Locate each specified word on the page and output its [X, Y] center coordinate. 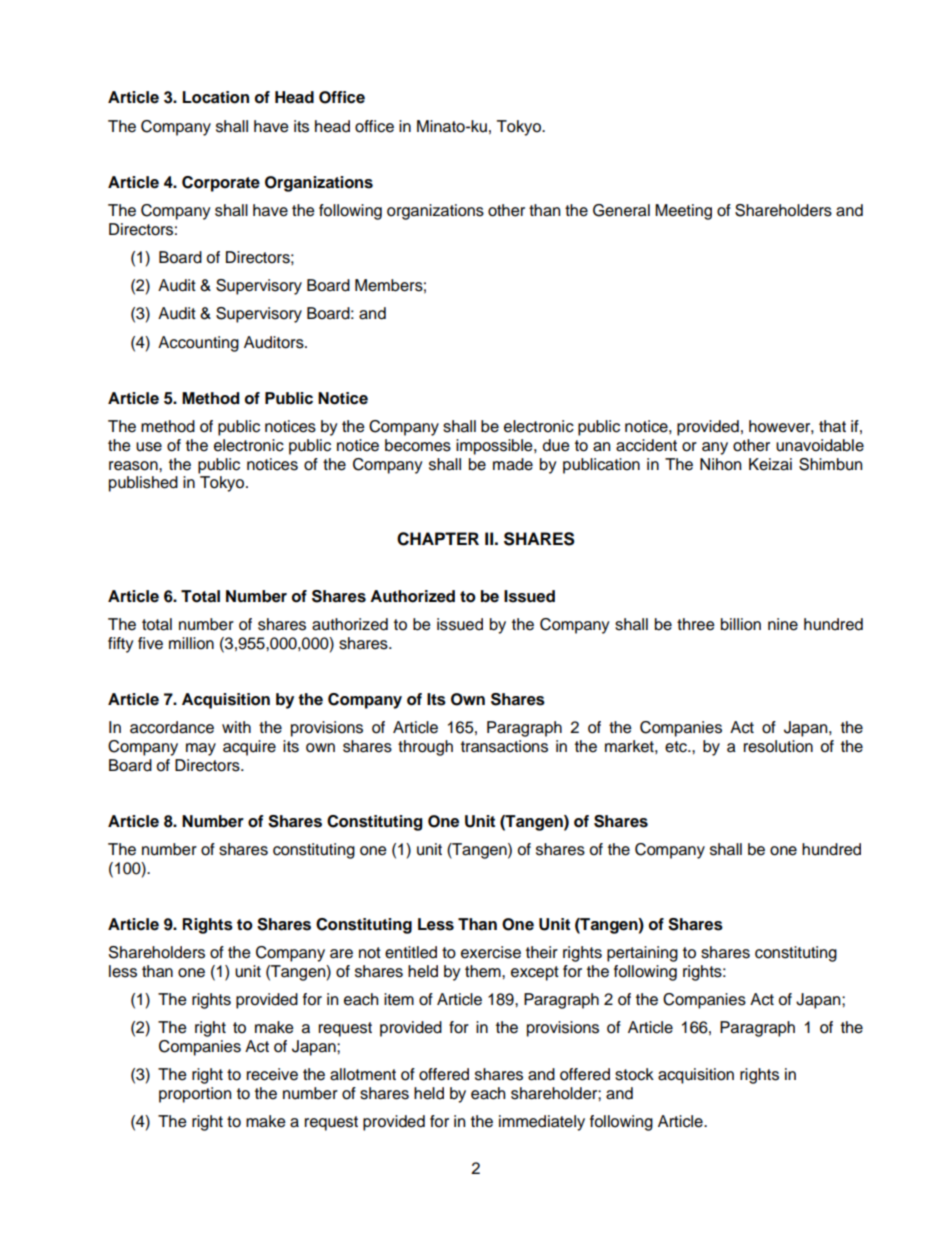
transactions [504, 746]
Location [215, 97]
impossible [495, 447]
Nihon [720, 464]
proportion [195, 1095]
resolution [778, 746]
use [149, 447]
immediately [542, 1123]
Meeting [683, 212]
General [621, 210]
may [201, 749]
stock [634, 1074]
